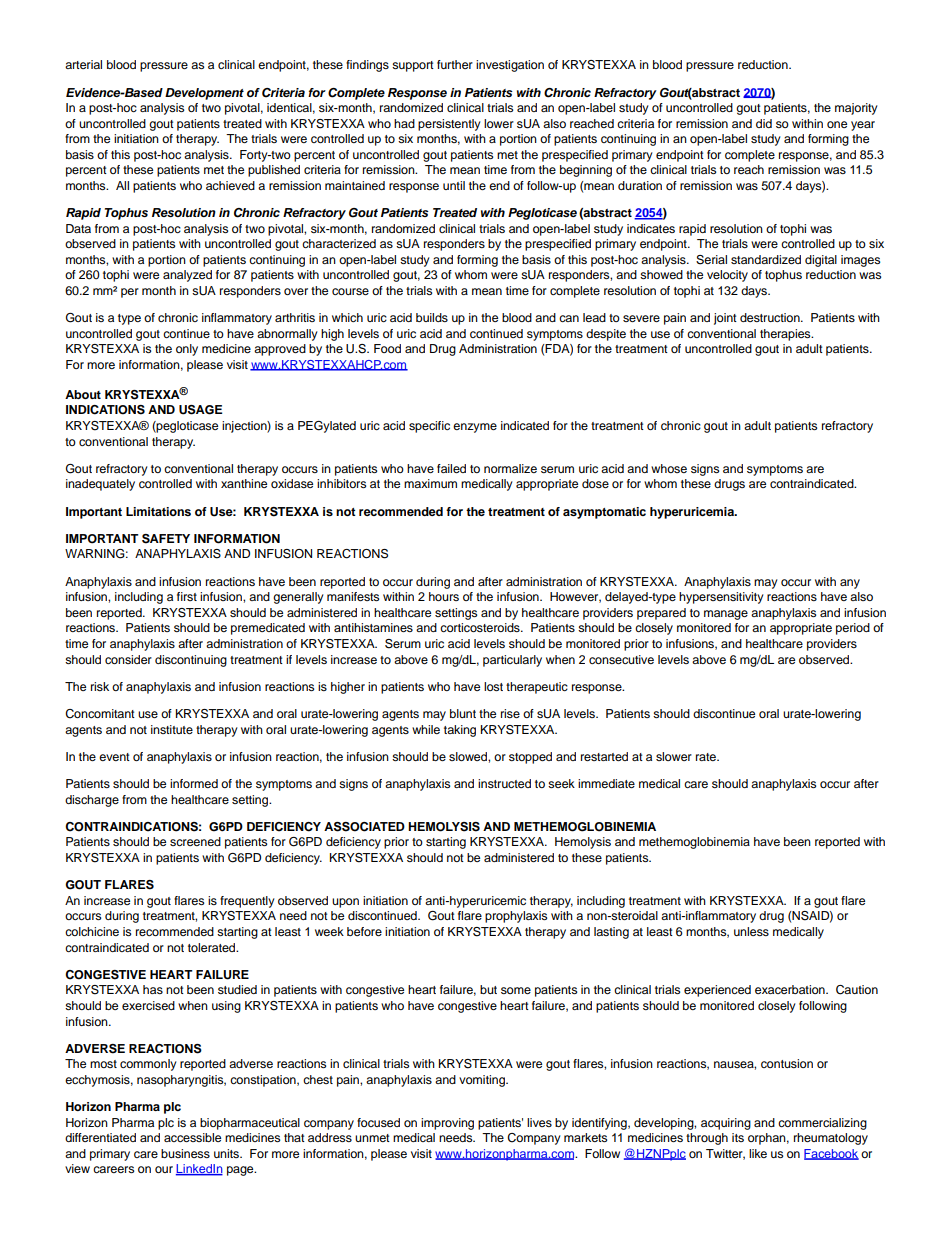 This screenshot has width=952, height=1233. What do you see at coordinates (172, 729) in the screenshot?
I see `institute` at bounding box center [172, 729].
